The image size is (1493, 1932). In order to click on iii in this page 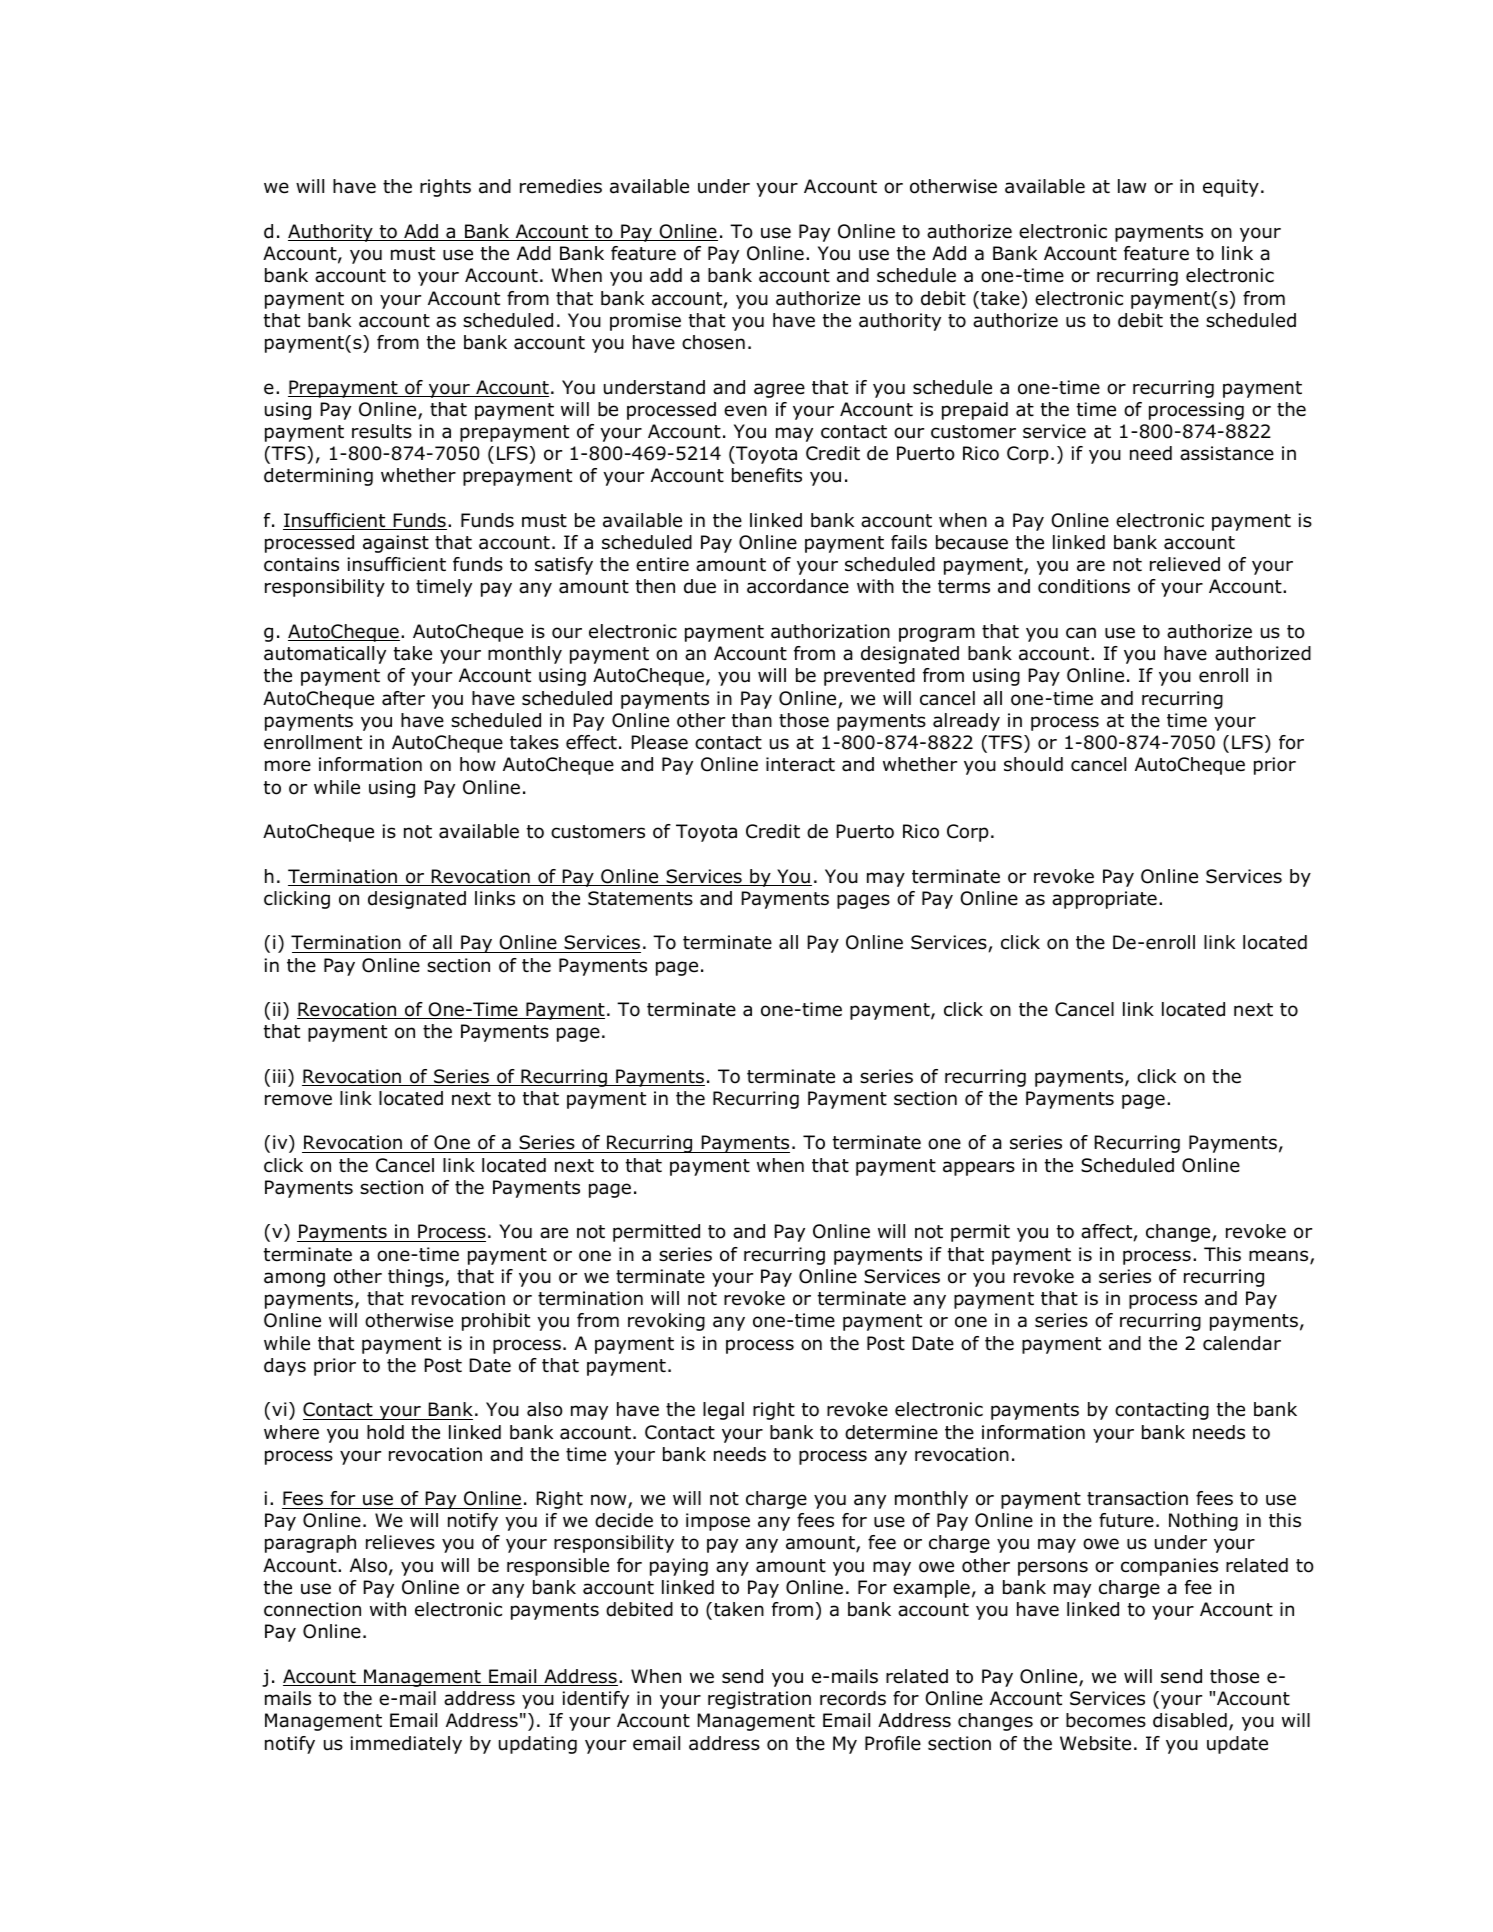, I will do `click(279, 1076)`.
